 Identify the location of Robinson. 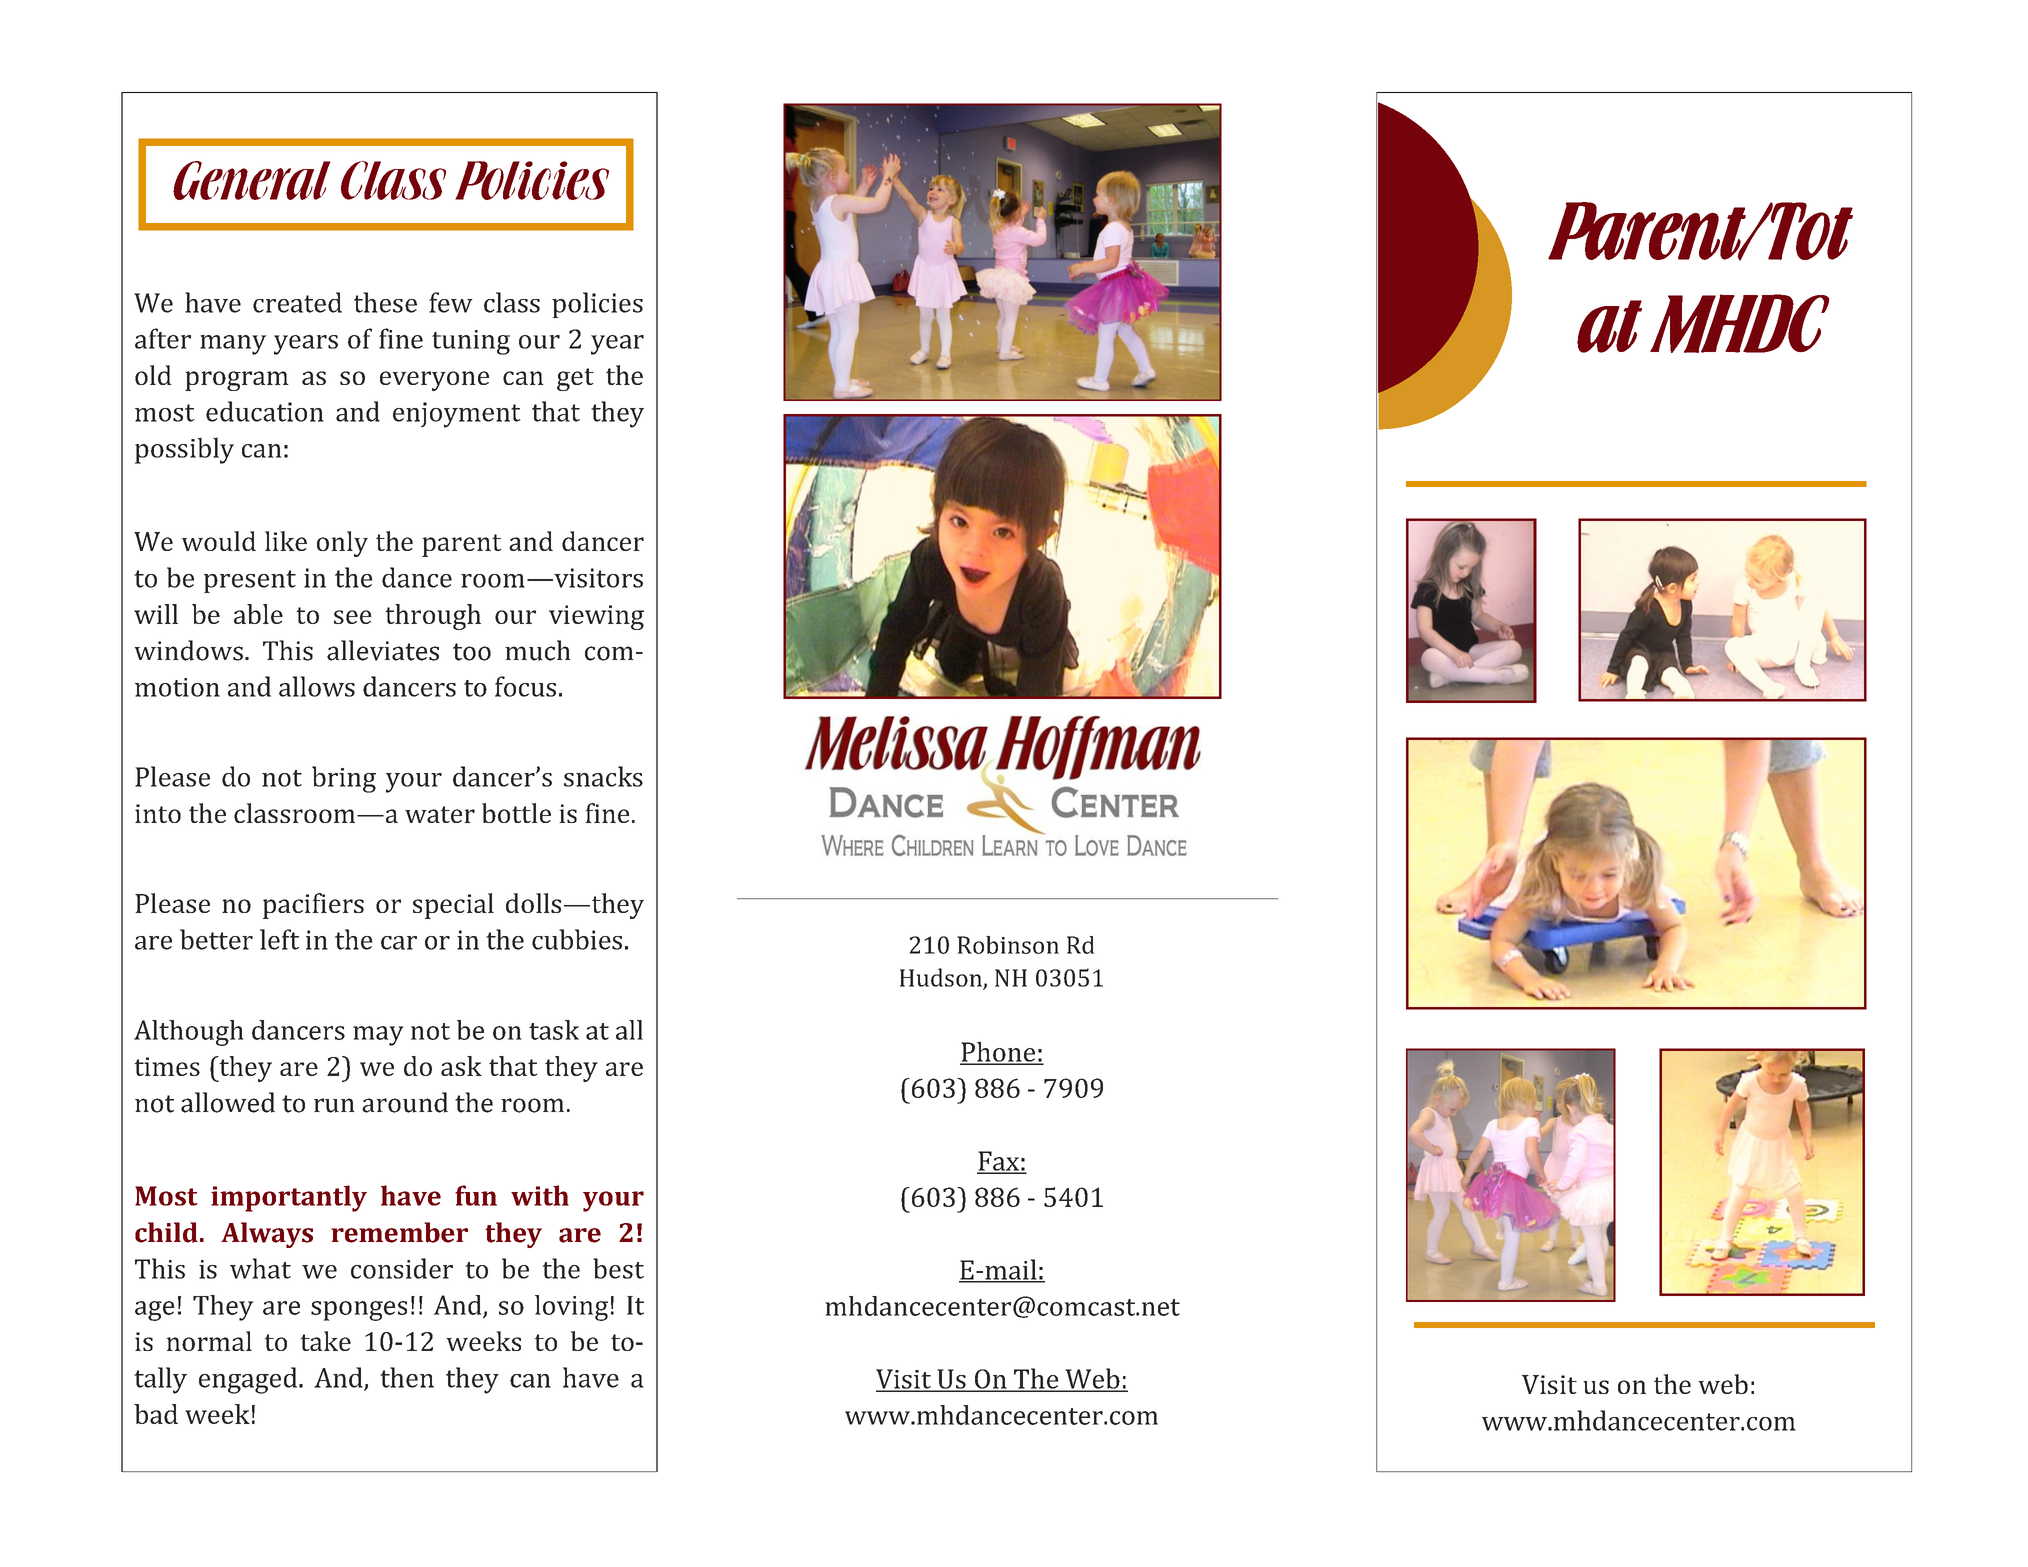
(1008, 945).
